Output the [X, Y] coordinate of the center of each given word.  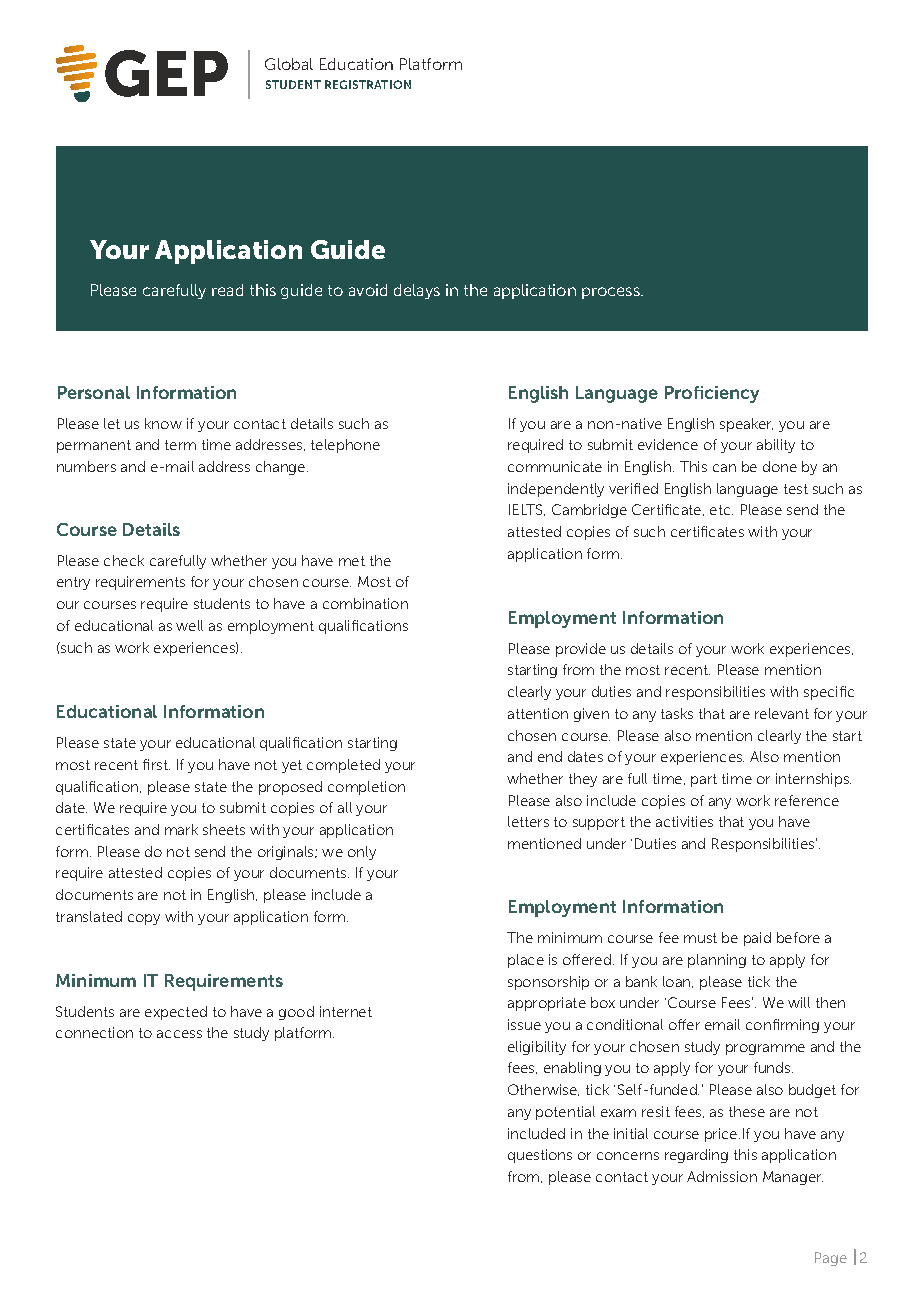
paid [757, 939]
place [526, 961]
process [612, 293]
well [189, 625]
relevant [782, 713]
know [163, 423]
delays [417, 291]
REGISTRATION [368, 84]
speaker [746, 425]
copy [144, 919]
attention [538, 713]
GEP [166, 73]
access [179, 1034]
